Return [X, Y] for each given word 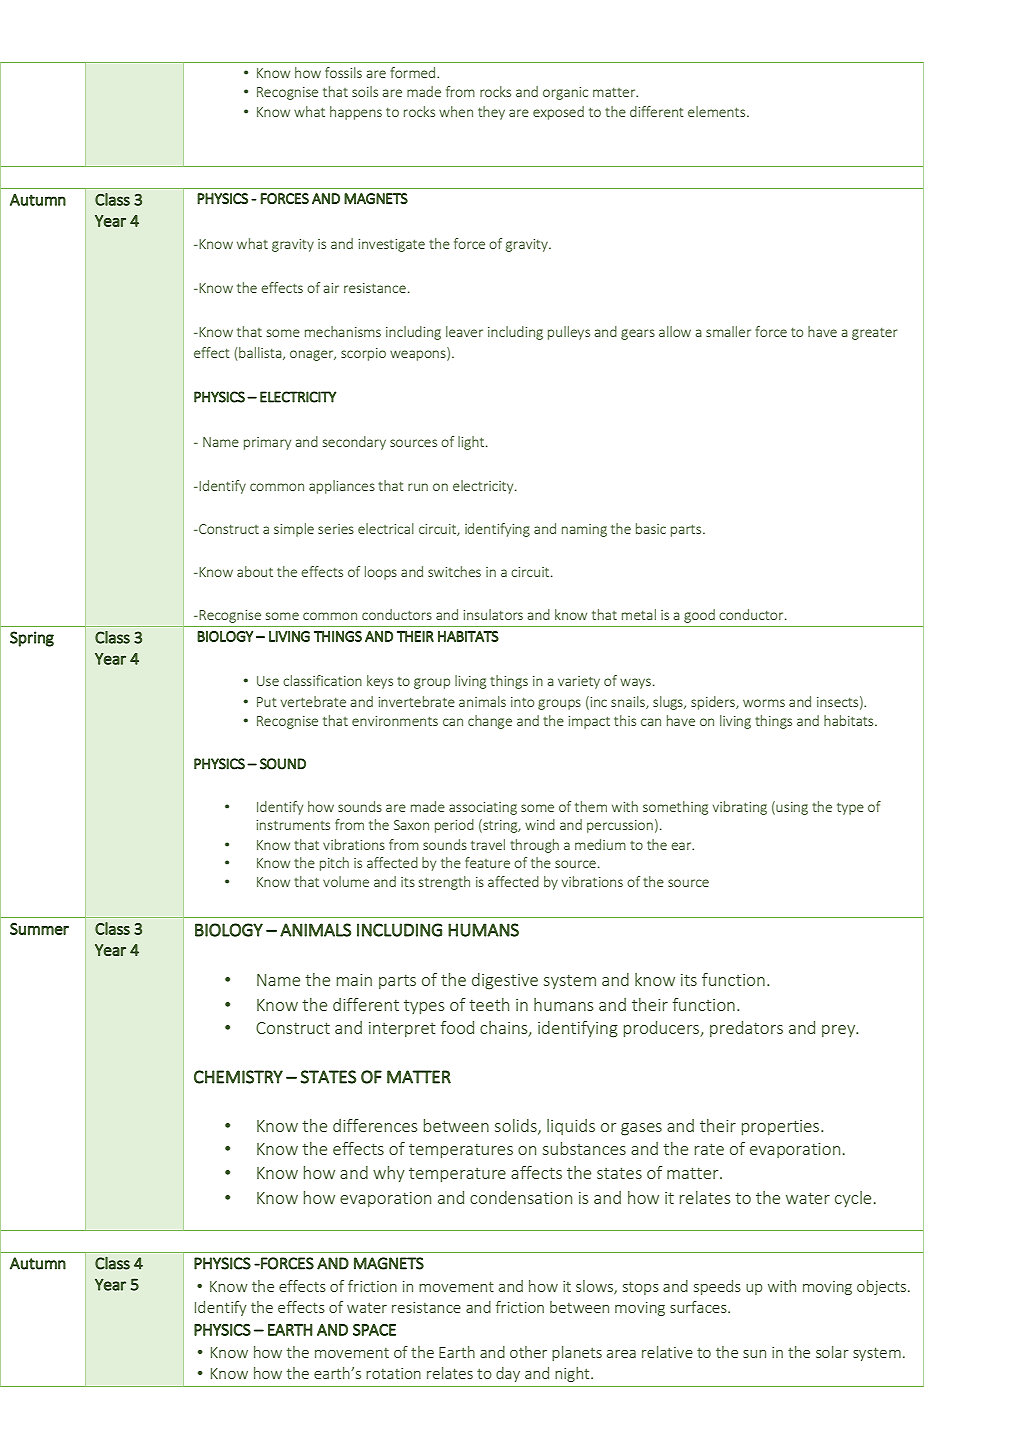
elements [718, 111]
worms [764, 703]
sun [754, 1354]
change [490, 722]
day [508, 1374]
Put [267, 702]
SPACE [374, 1330]
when [456, 111]
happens [356, 113]
